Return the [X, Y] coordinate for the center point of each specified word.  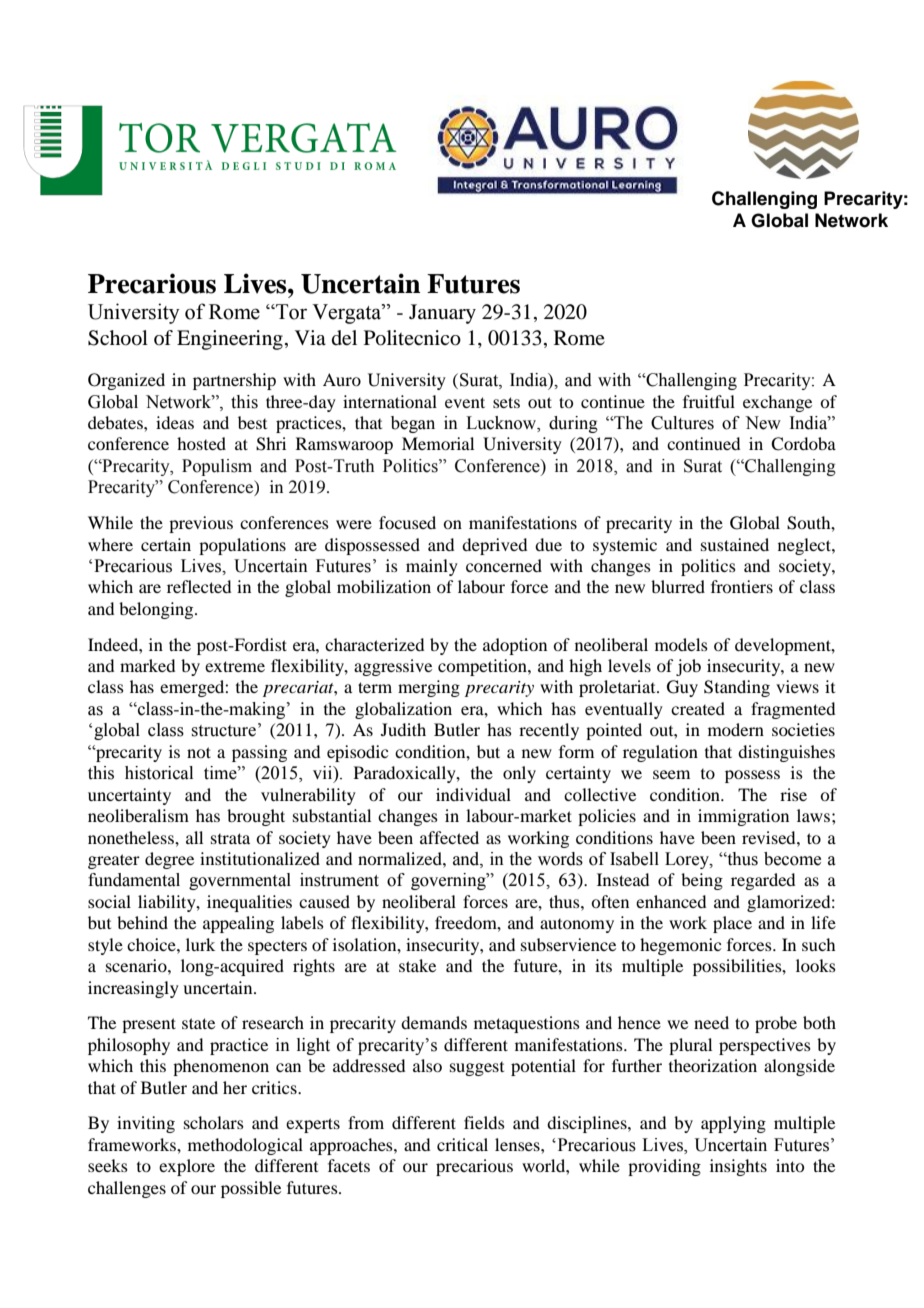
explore [187, 1167]
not [199, 752]
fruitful [709, 401]
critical [462, 1144]
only [519, 774]
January [442, 314]
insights [738, 1167]
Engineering [230, 340]
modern [736, 729]
